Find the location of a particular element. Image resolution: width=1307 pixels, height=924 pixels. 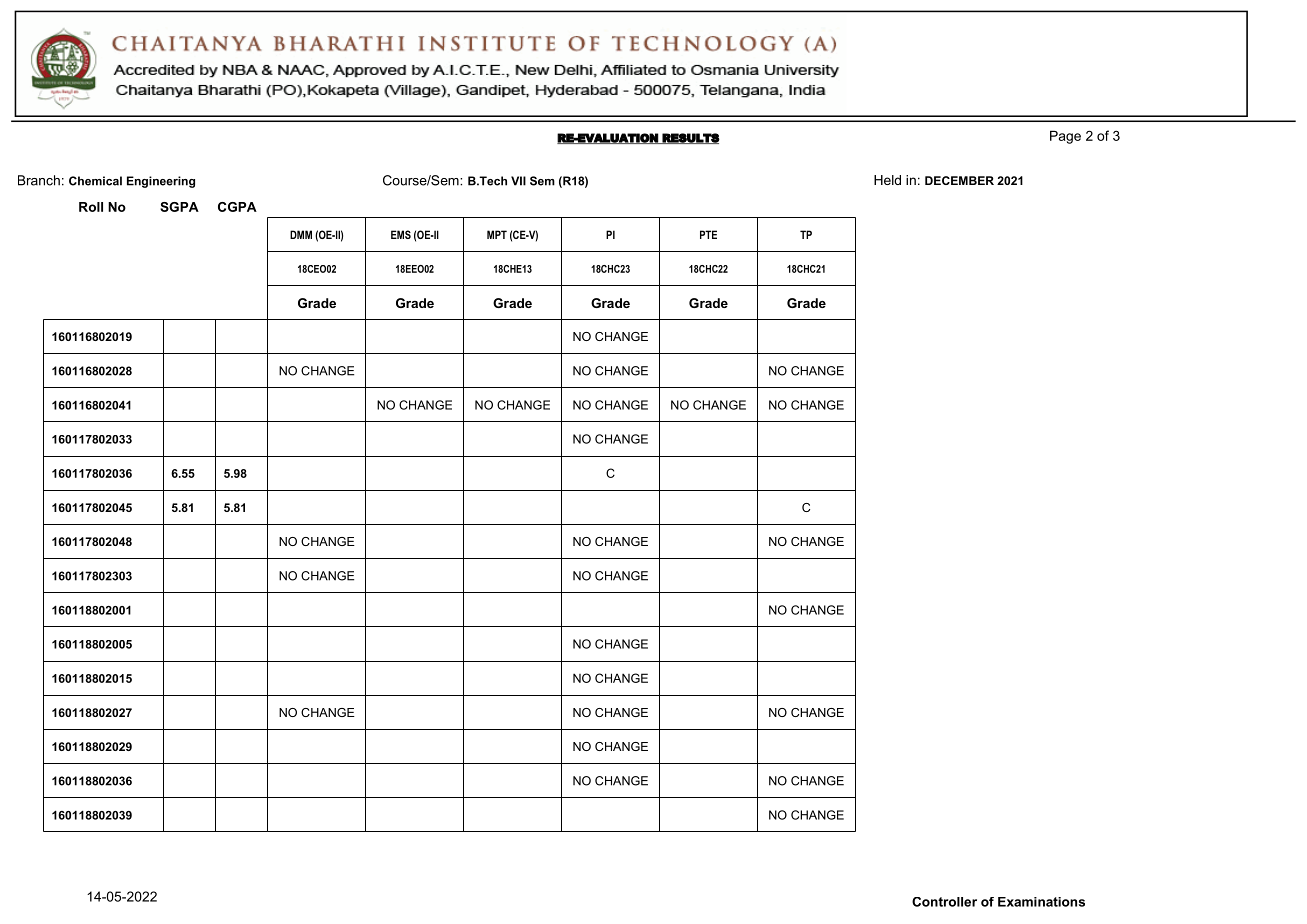

Held is located at coordinates (887, 180).
